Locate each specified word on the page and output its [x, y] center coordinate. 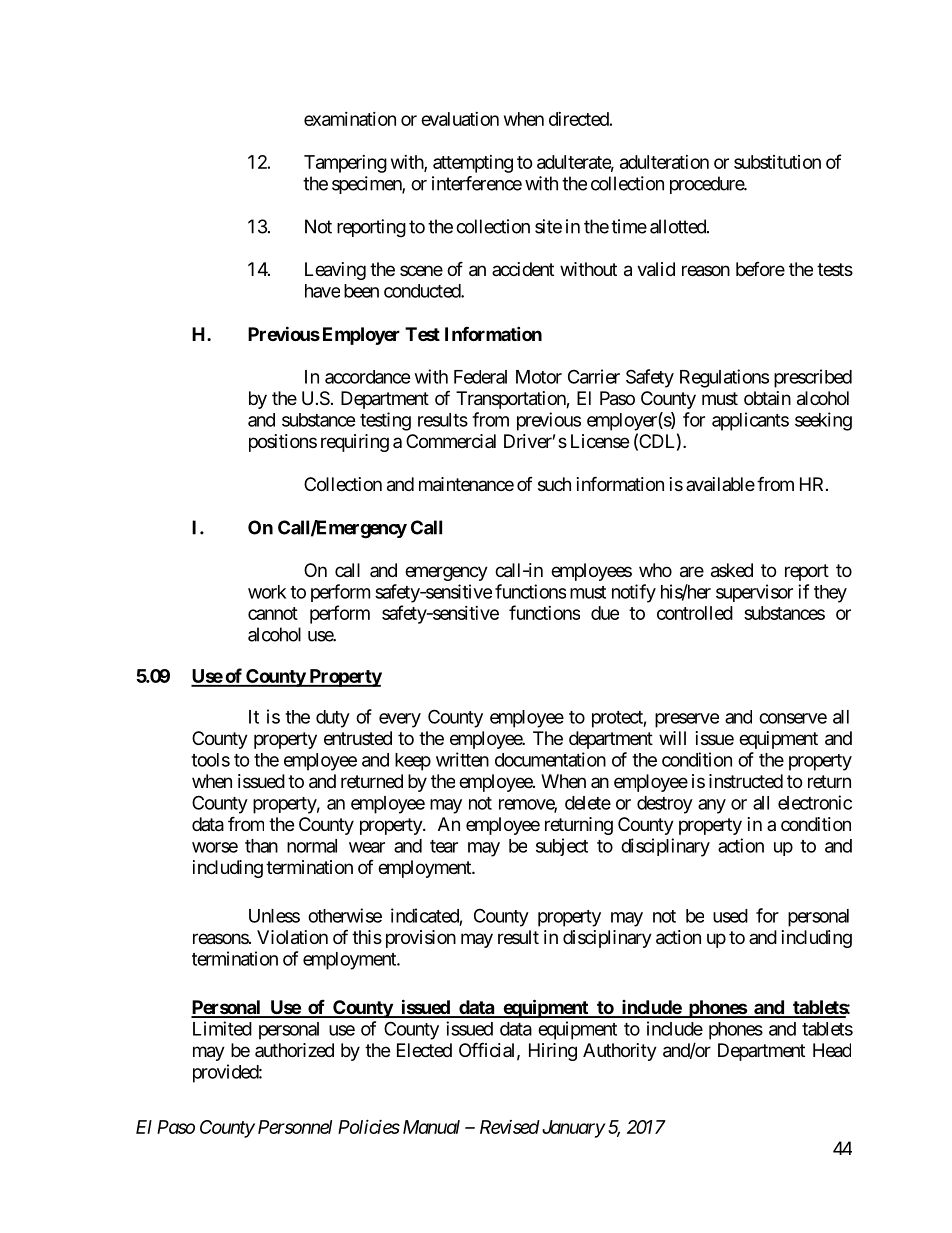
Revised [510, 1127]
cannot [273, 613]
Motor [539, 377]
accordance [368, 377]
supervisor [754, 593]
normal [312, 846]
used [730, 916]
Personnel [295, 1127]
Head [832, 1050]
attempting [473, 164]
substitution [777, 162]
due [605, 613]
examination [350, 119]
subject [562, 847]
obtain [767, 398]
